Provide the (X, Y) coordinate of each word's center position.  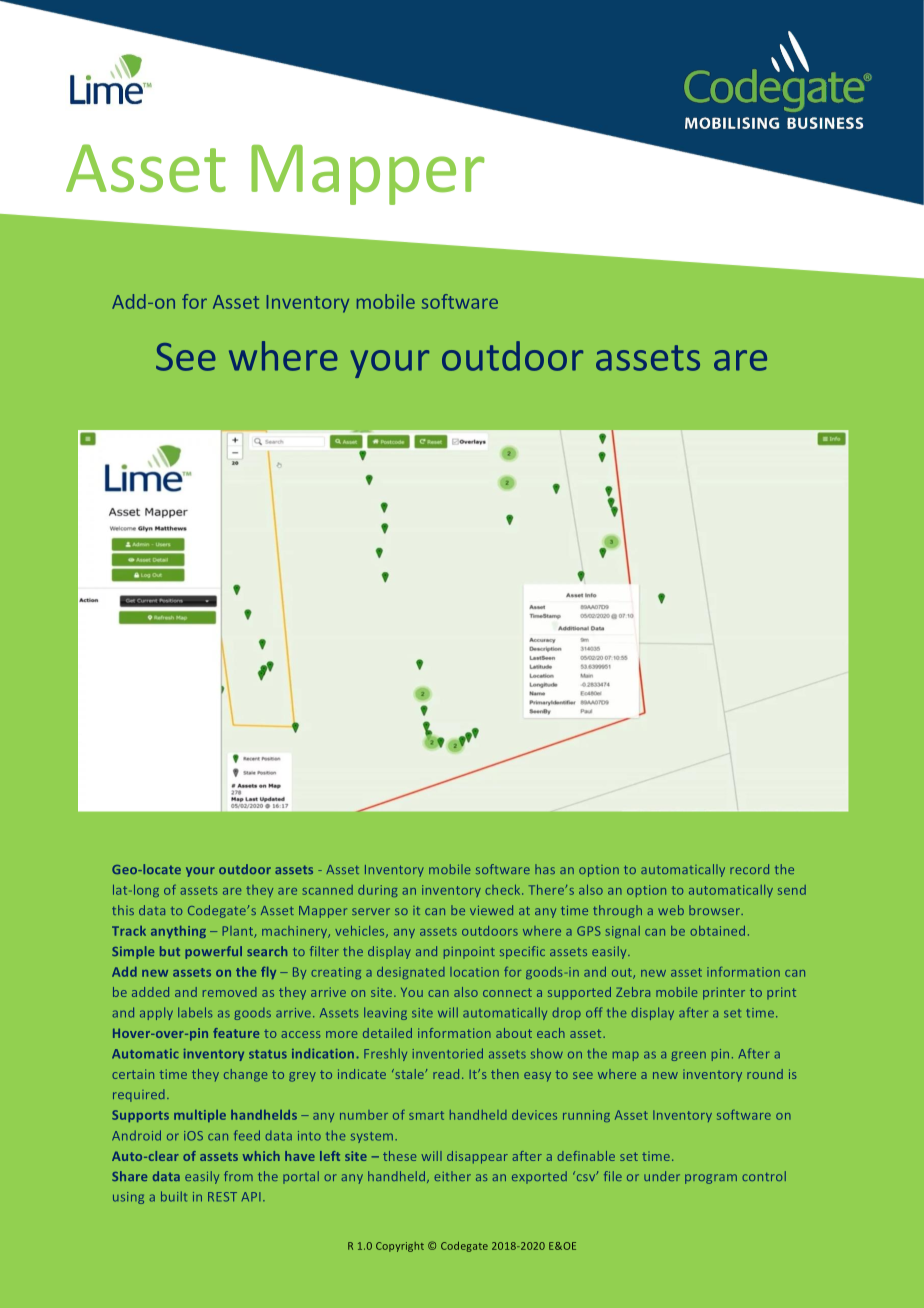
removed (230, 992)
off (594, 1012)
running (586, 1116)
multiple (200, 1116)
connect (507, 992)
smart (426, 1115)
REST (222, 1197)
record (749, 869)
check (504, 890)
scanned (328, 890)
